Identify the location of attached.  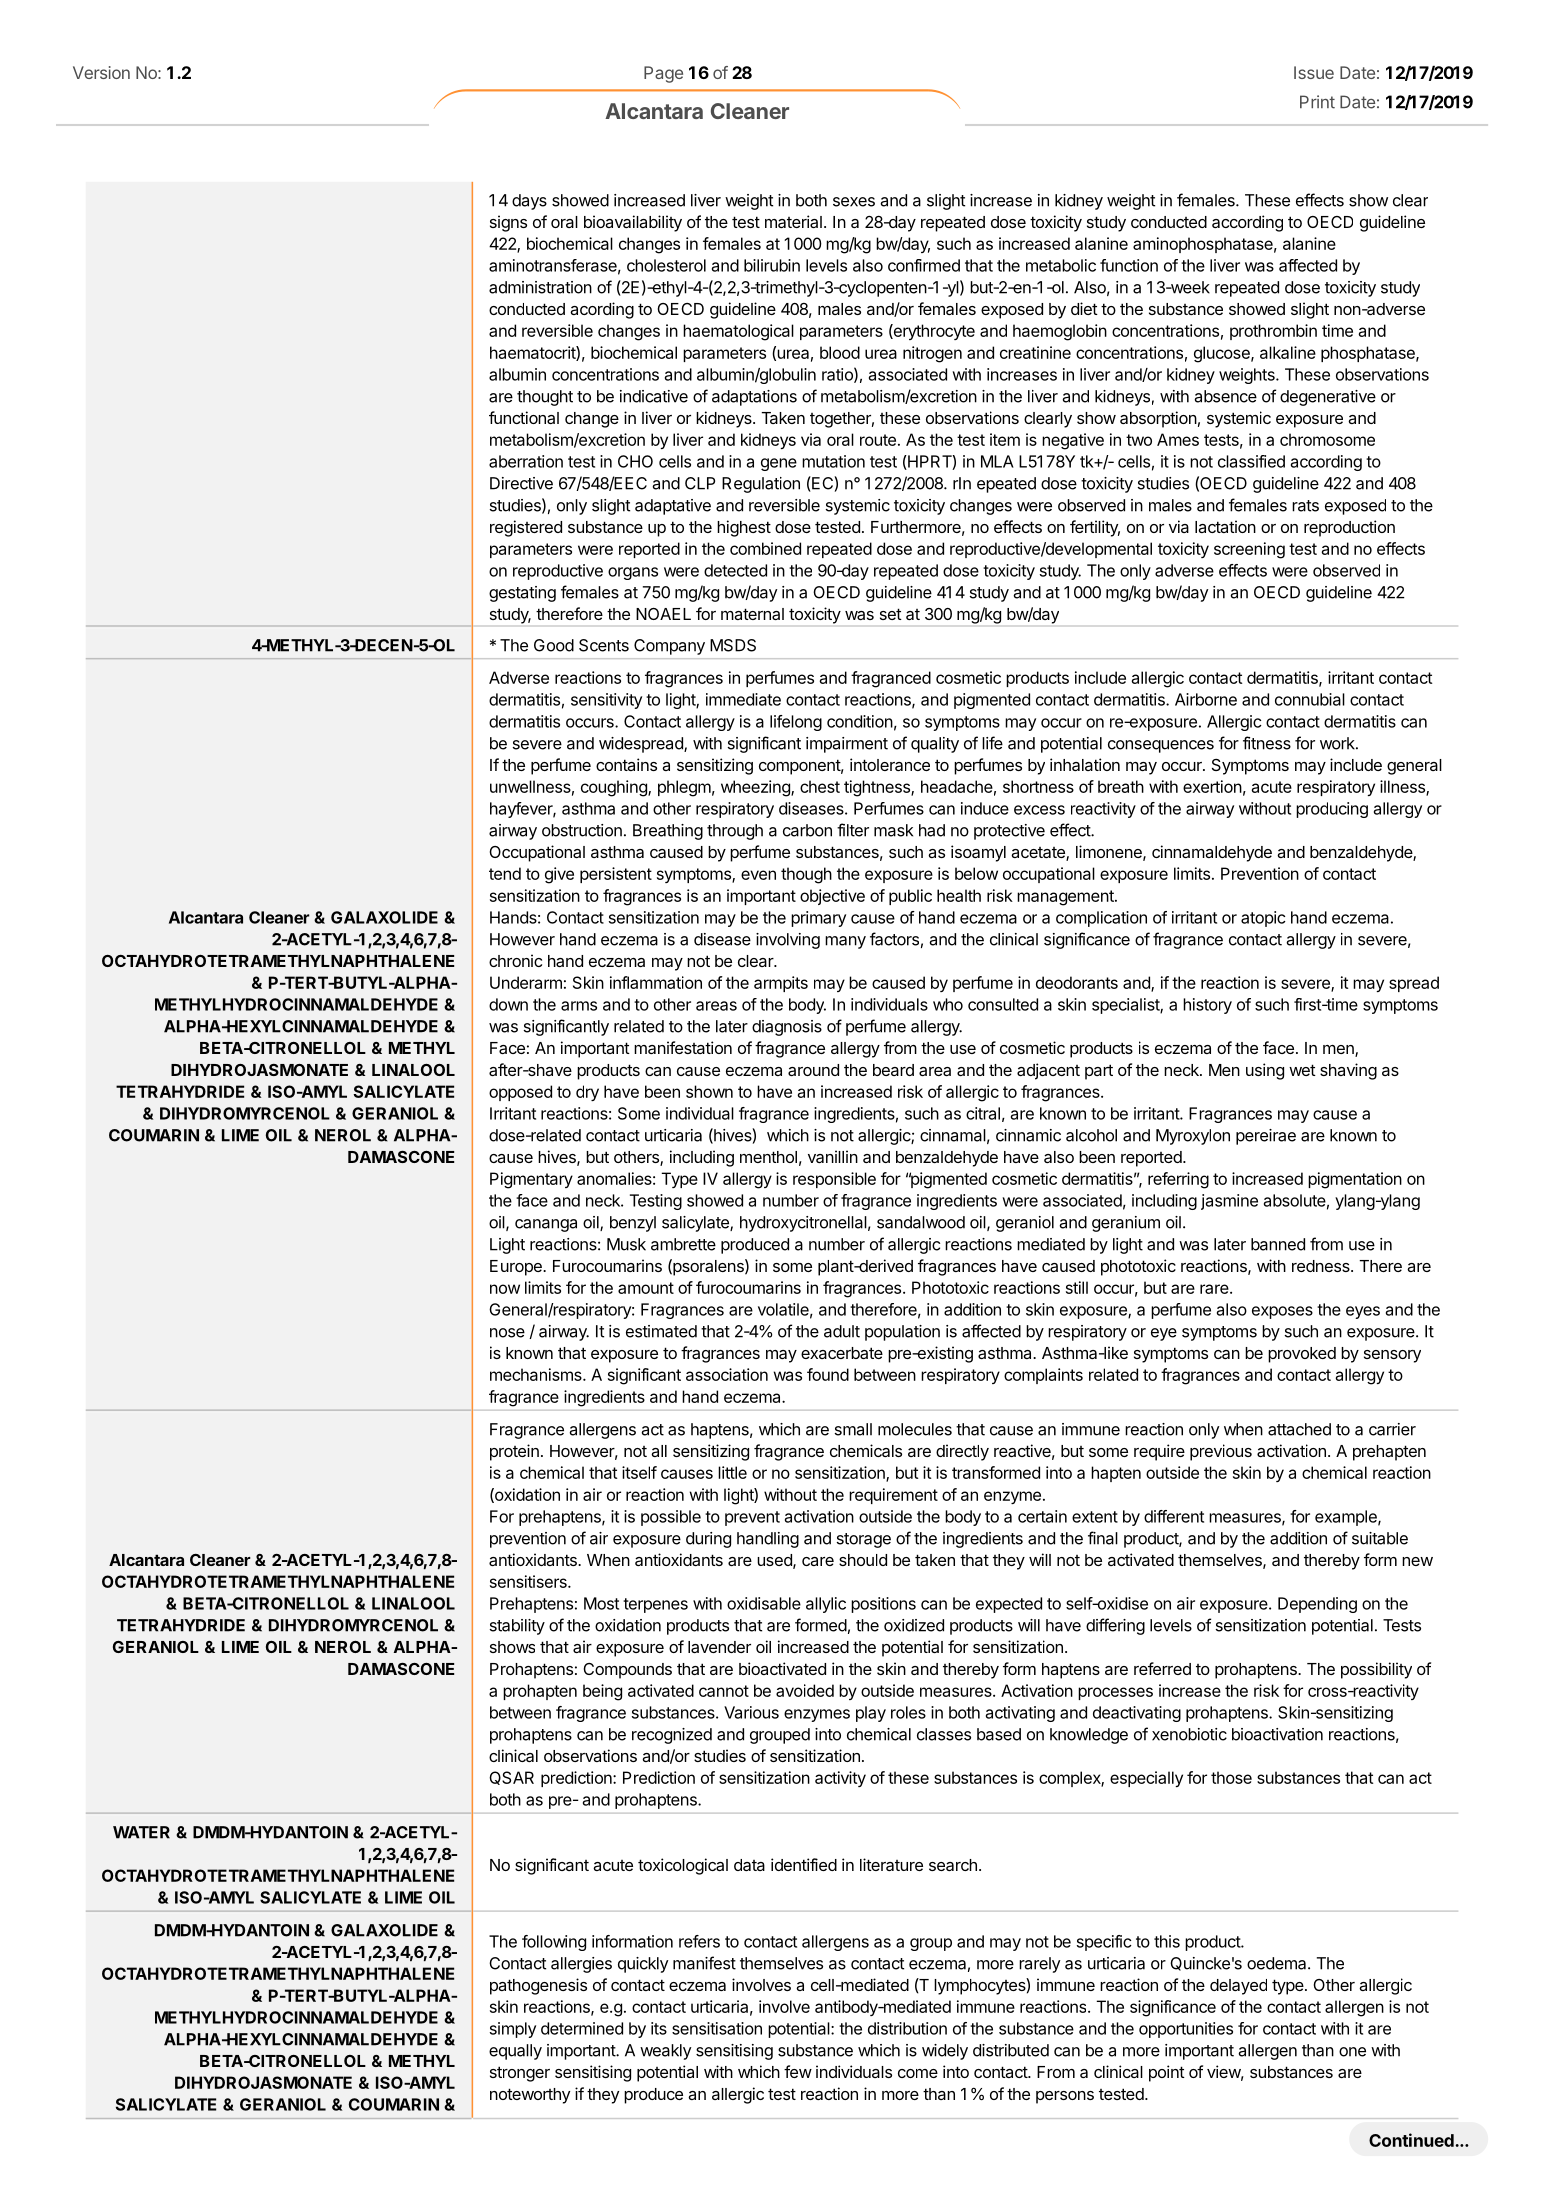
(1299, 1429).
